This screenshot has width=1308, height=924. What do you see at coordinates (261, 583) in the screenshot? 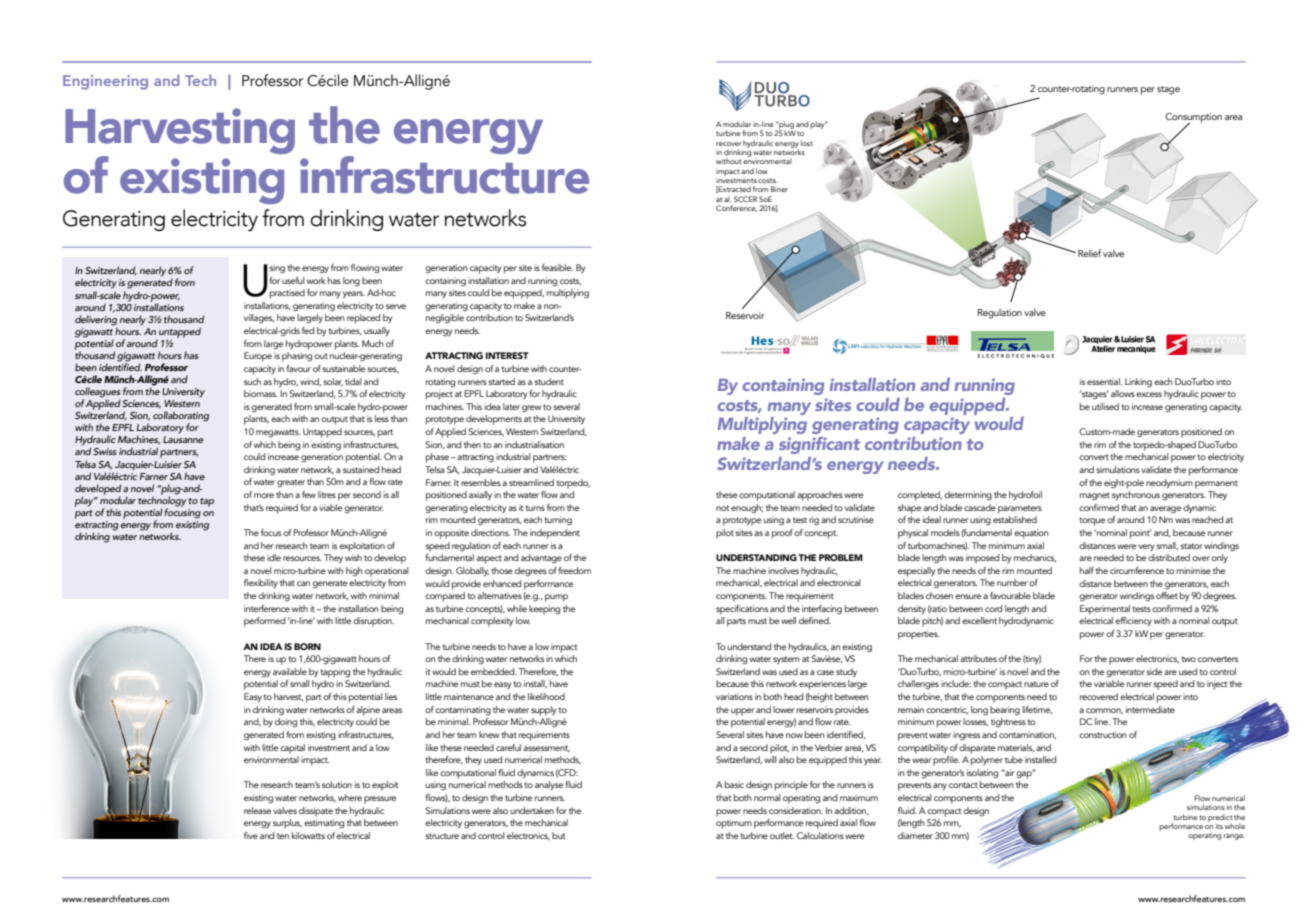
I see `flexibility` at bounding box center [261, 583].
